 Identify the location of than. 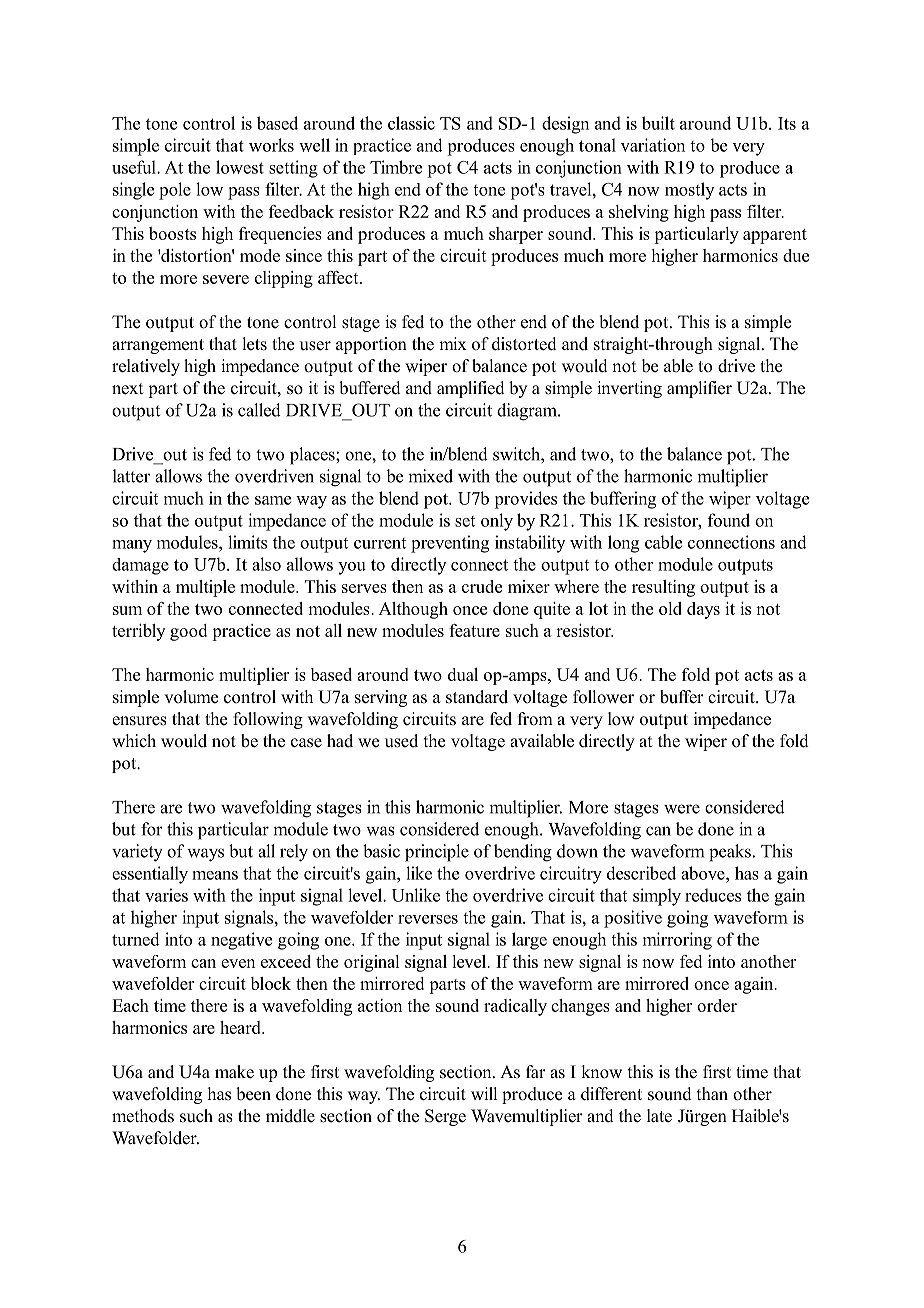
(712, 1093).
